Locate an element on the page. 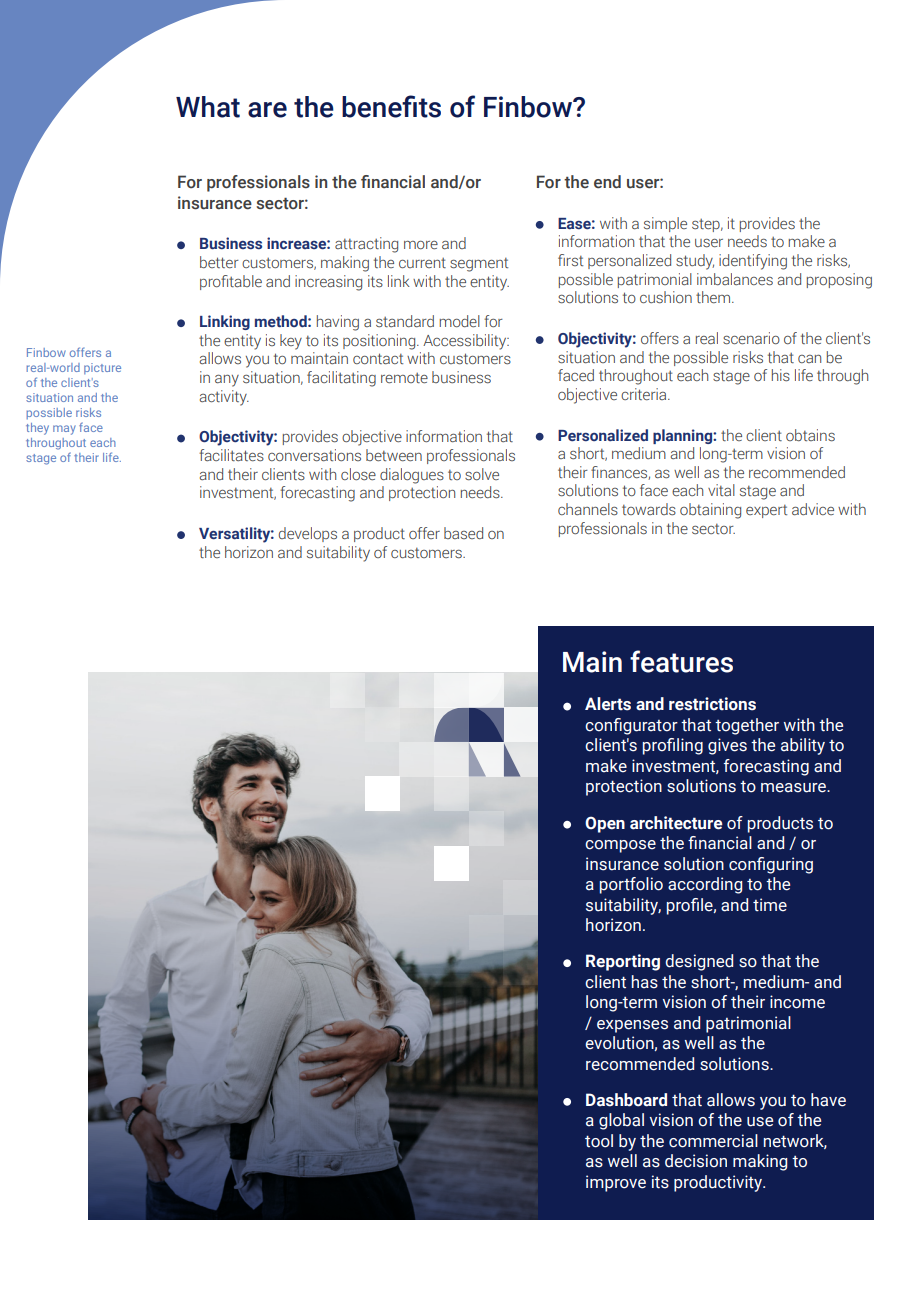 This image has width=924, height=1308. tool is located at coordinates (599, 1141).
